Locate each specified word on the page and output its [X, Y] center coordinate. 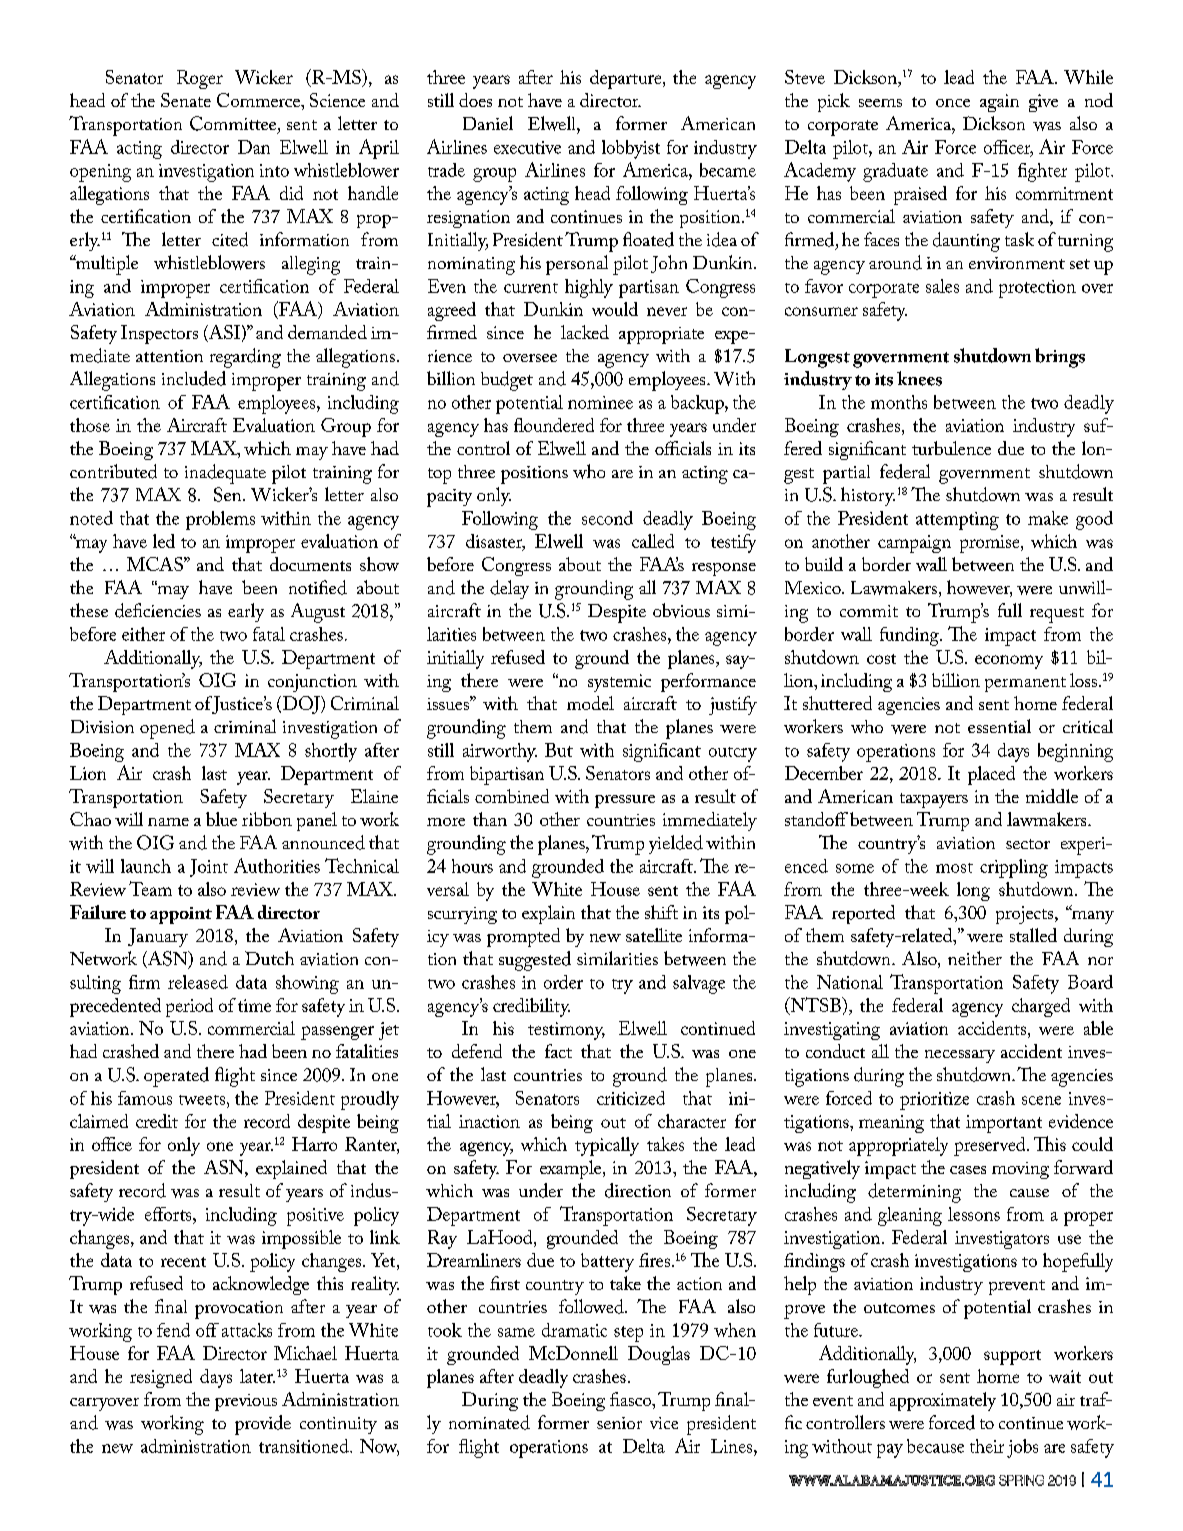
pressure [625, 801]
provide [263, 1425]
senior [619, 1423]
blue [221, 819]
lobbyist [631, 149]
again [999, 103]
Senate [186, 100]
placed [991, 775]
